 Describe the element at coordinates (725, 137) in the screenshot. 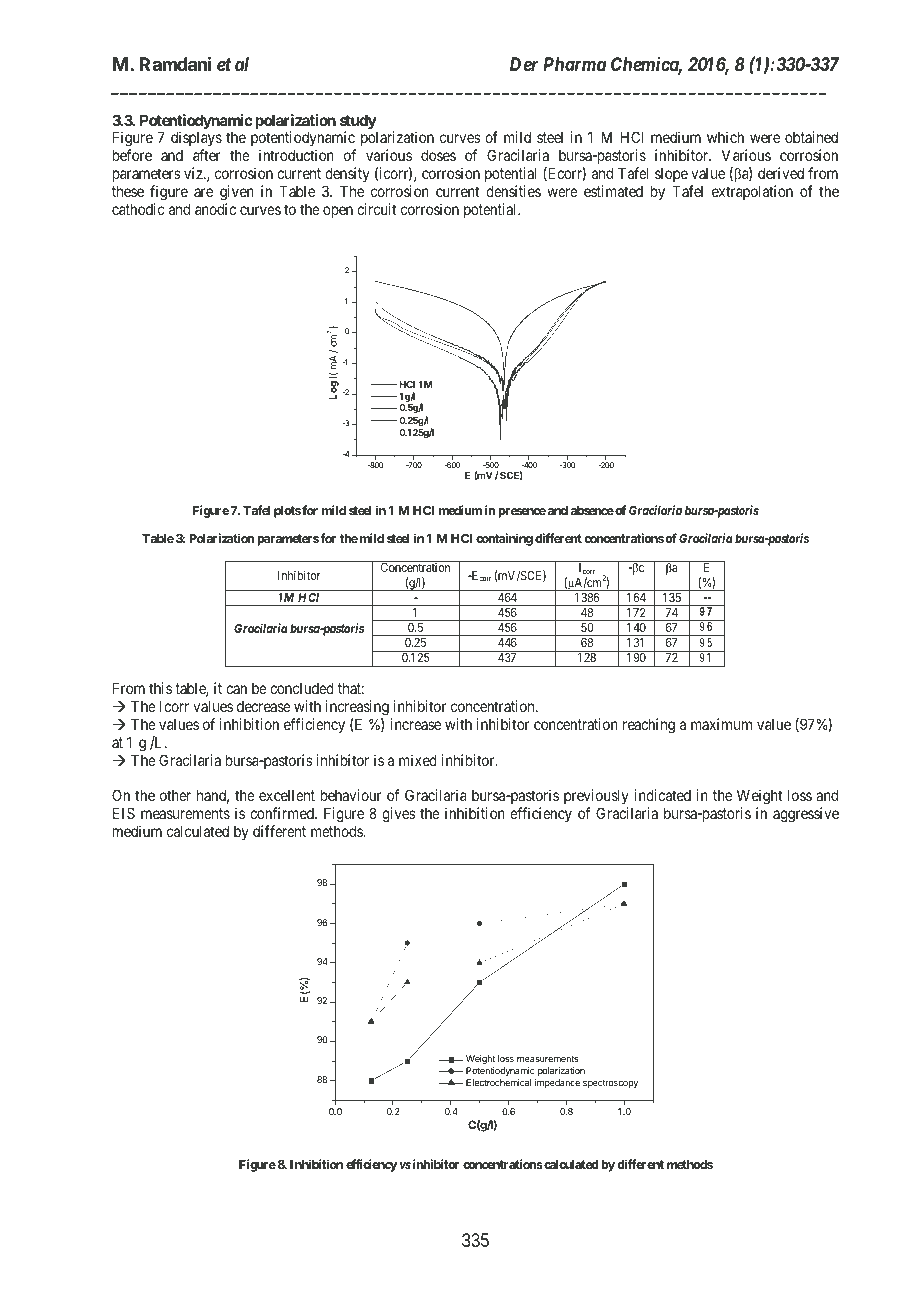

I see `which` at that location.
